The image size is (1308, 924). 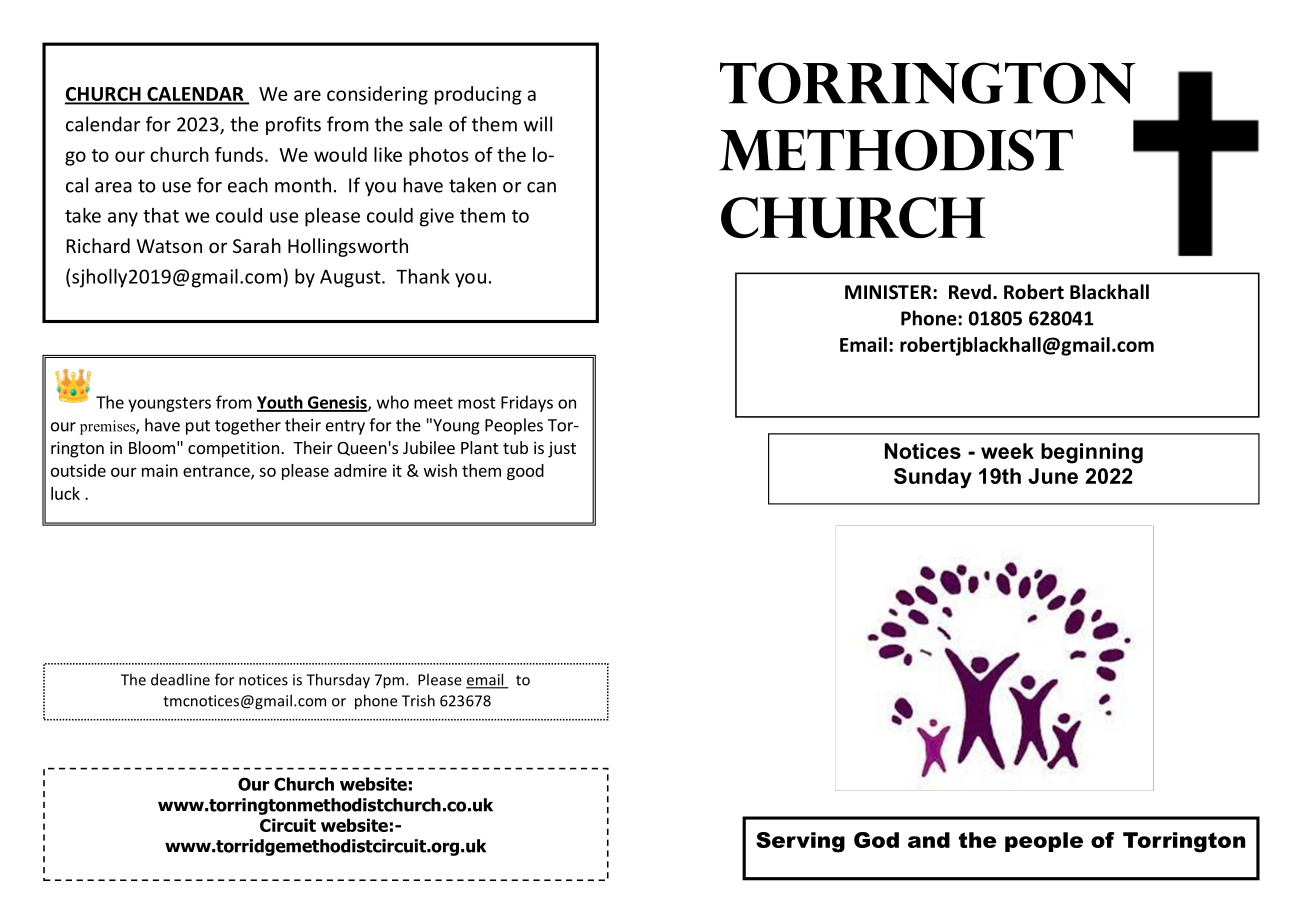 I want to click on profits, so click(x=293, y=125).
